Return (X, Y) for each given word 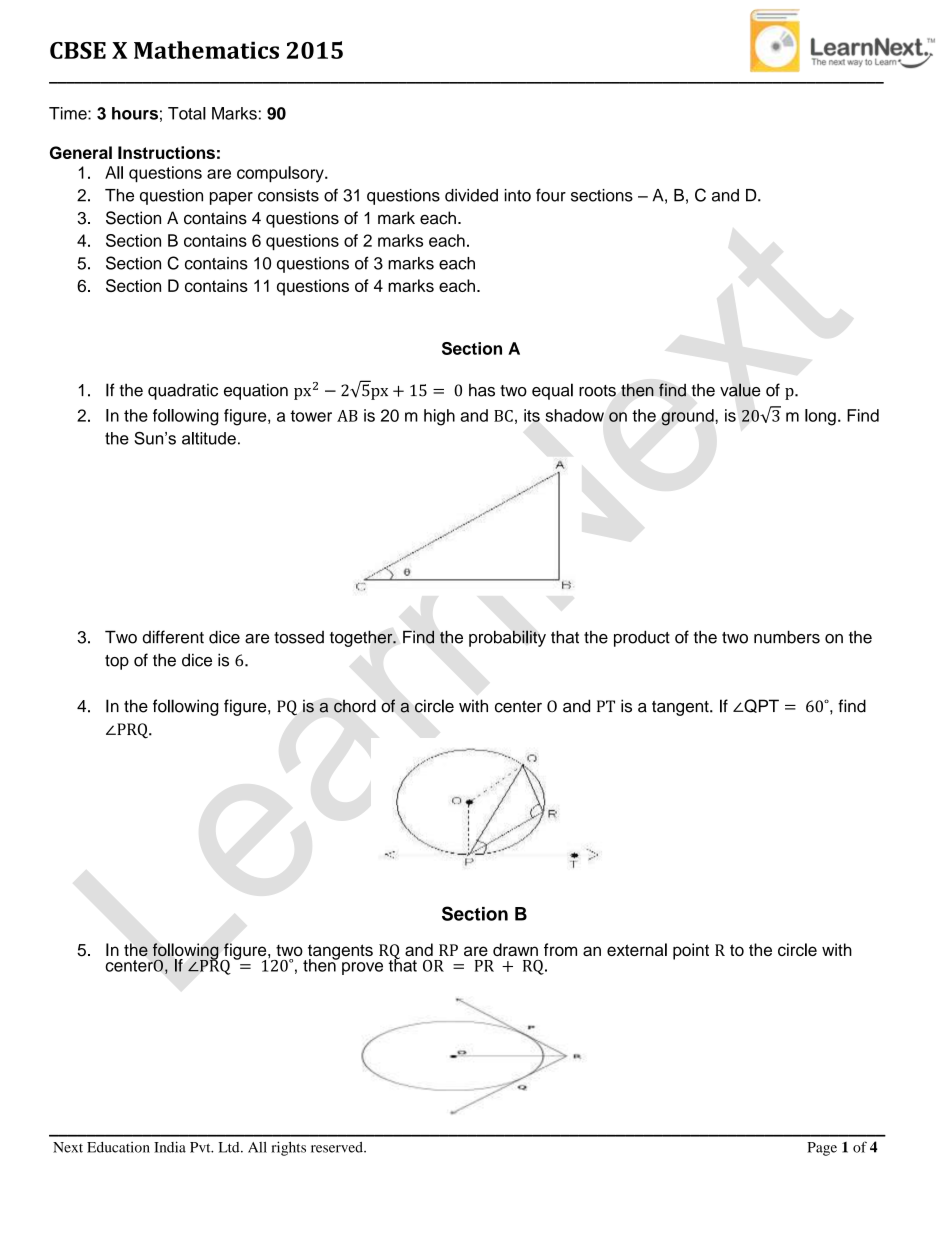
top (117, 662)
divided (471, 195)
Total (187, 113)
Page (822, 1149)
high (439, 417)
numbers (787, 637)
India (170, 1147)
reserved (338, 1147)
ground (688, 417)
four (551, 195)
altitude (209, 438)
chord (355, 706)
